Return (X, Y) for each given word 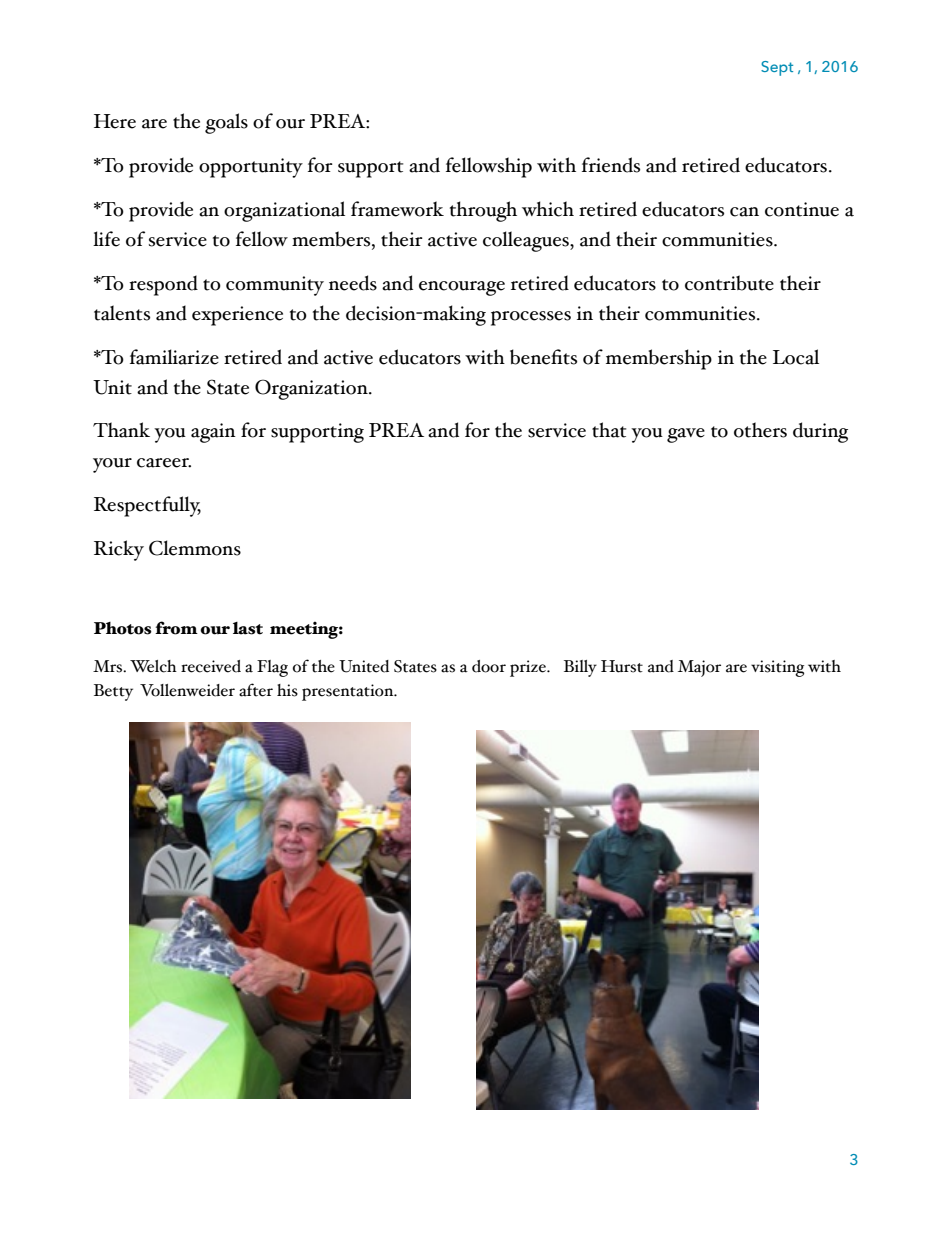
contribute (729, 283)
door (489, 666)
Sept (777, 68)
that (609, 430)
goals (226, 123)
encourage (462, 288)
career (164, 463)
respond (163, 285)
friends (611, 165)
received (211, 666)
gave (686, 435)
